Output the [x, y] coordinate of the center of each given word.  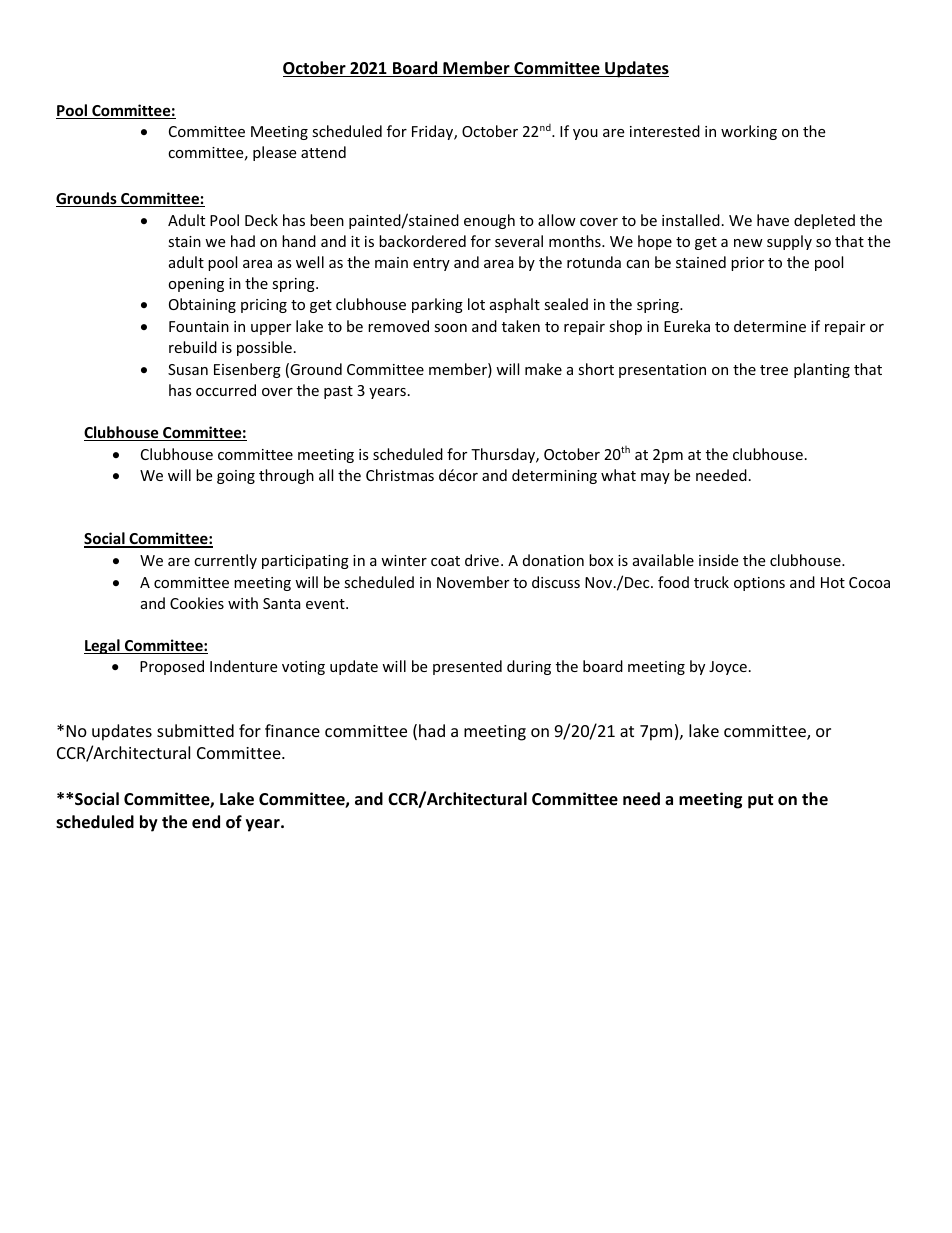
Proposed [172, 667]
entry [431, 264]
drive [482, 560]
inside [718, 560]
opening [196, 285]
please [274, 153]
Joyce [728, 668]
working [749, 132]
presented [467, 667]
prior [747, 264]
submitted [195, 730]
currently [225, 561]
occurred [226, 390]
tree [774, 370]
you [585, 134]
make [543, 369]
